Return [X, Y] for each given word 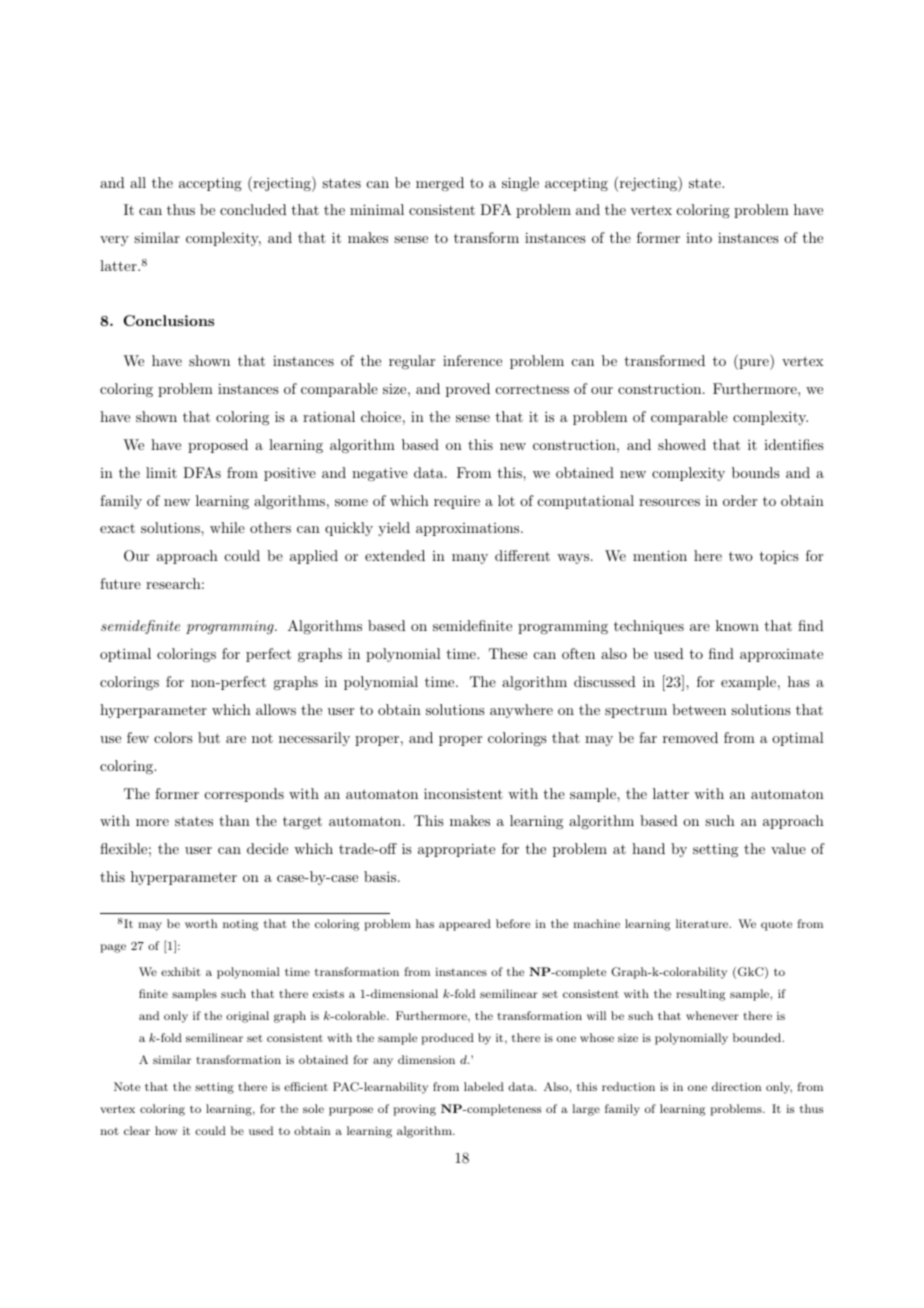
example [748, 683]
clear [137, 1130]
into [699, 238]
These [508, 653]
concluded [253, 209]
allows [276, 709]
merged [440, 184]
